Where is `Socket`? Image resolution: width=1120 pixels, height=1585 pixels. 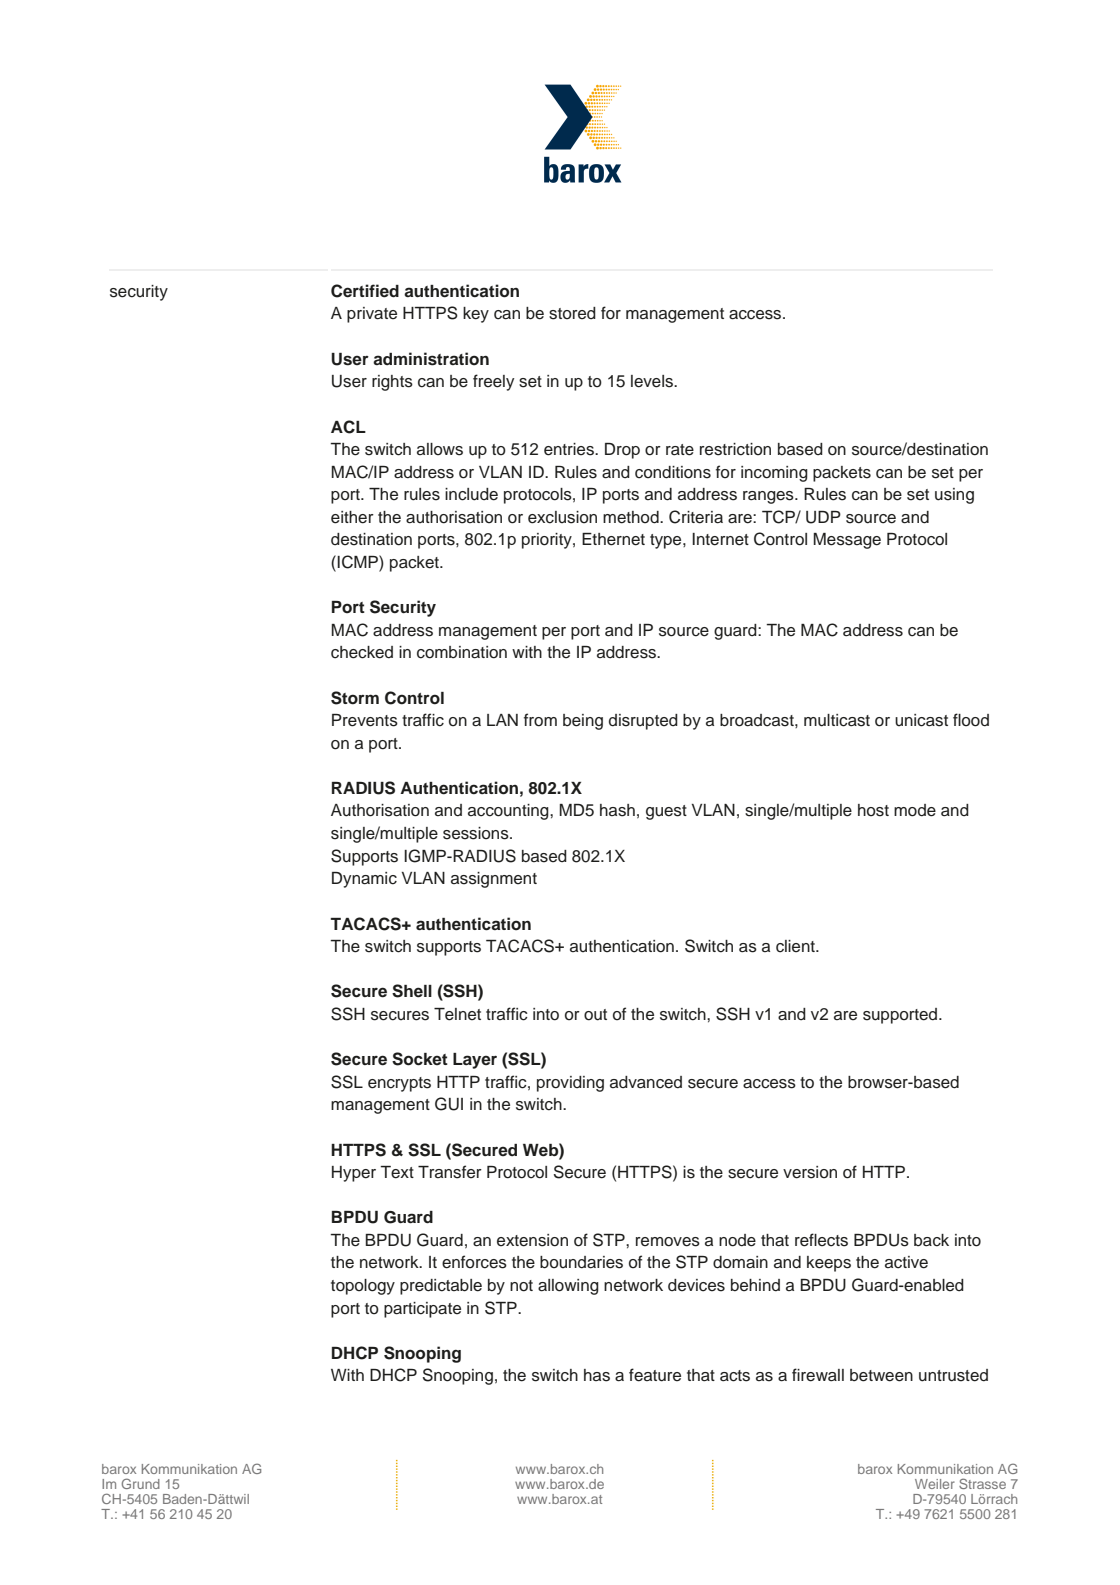
Socket is located at coordinates (420, 1059).
